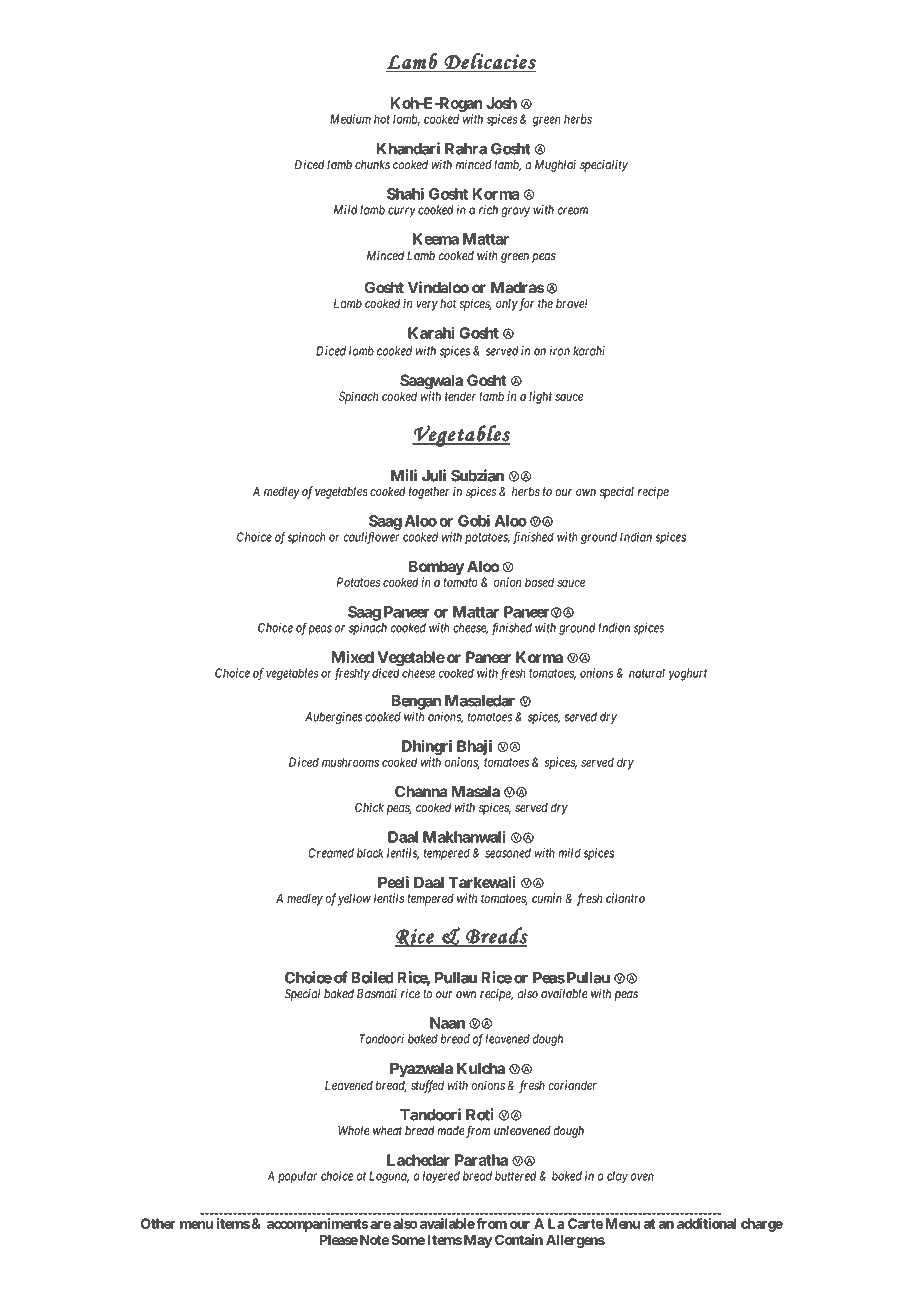 The height and width of the page is (1308, 924). Describe the element at coordinates (441, 1177) in the page. I see `layered` at that location.
